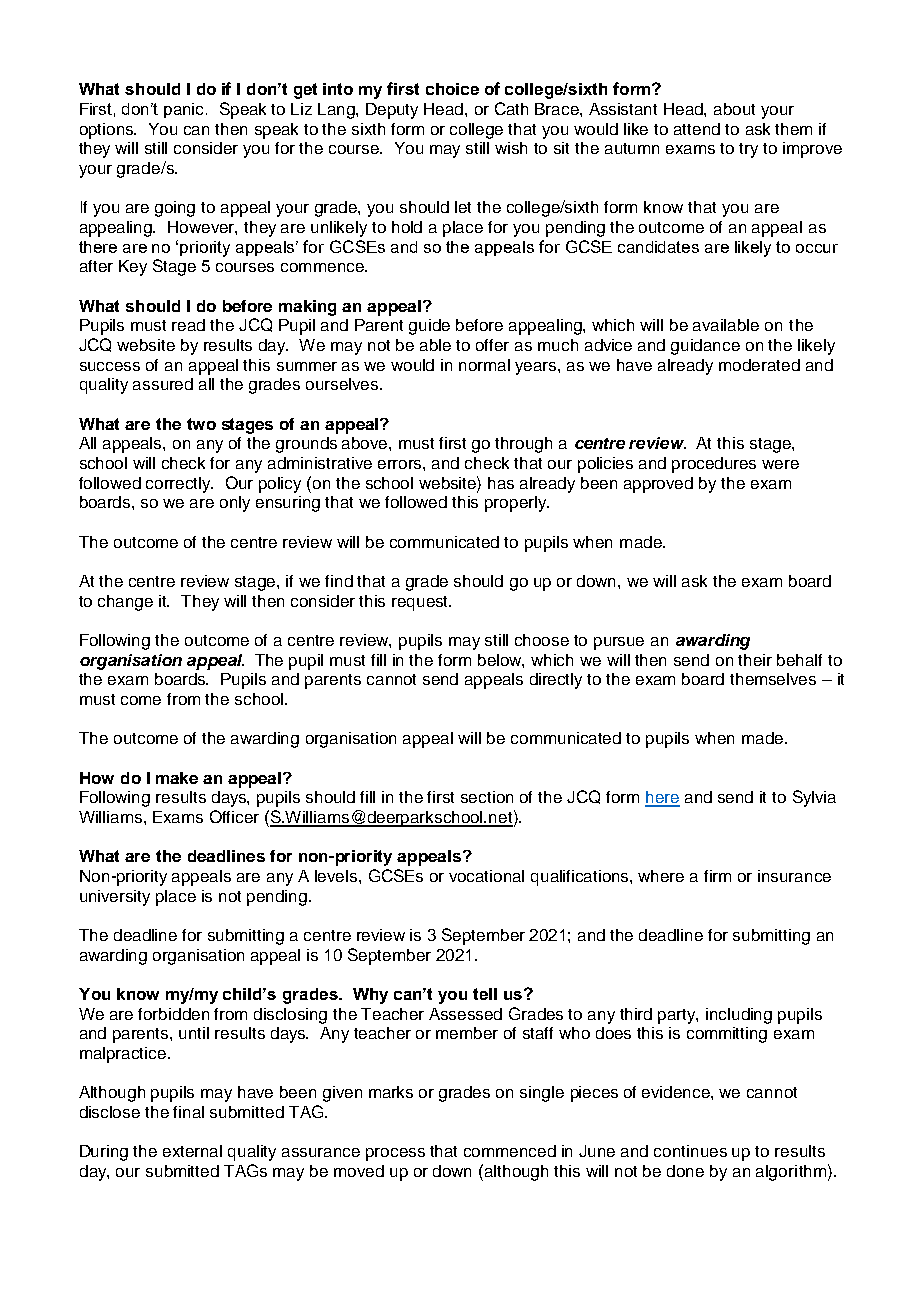 This screenshot has width=924, height=1309. What do you see at coordinates (185, 110) in the screenshot?
I see `panic` at bounding box center [185, 110].
